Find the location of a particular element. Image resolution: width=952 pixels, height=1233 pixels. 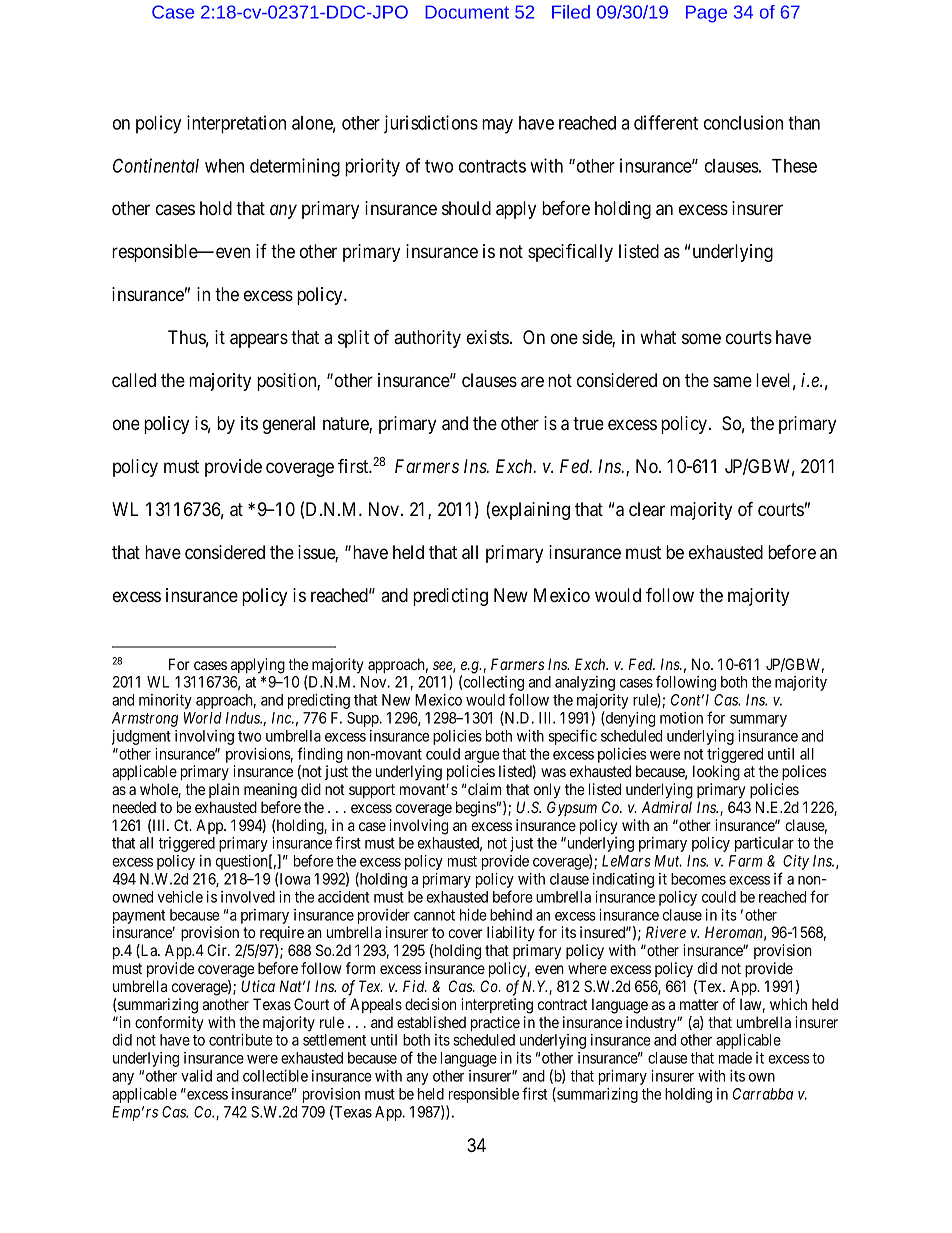

appears is located at coordinates (259, 340).
